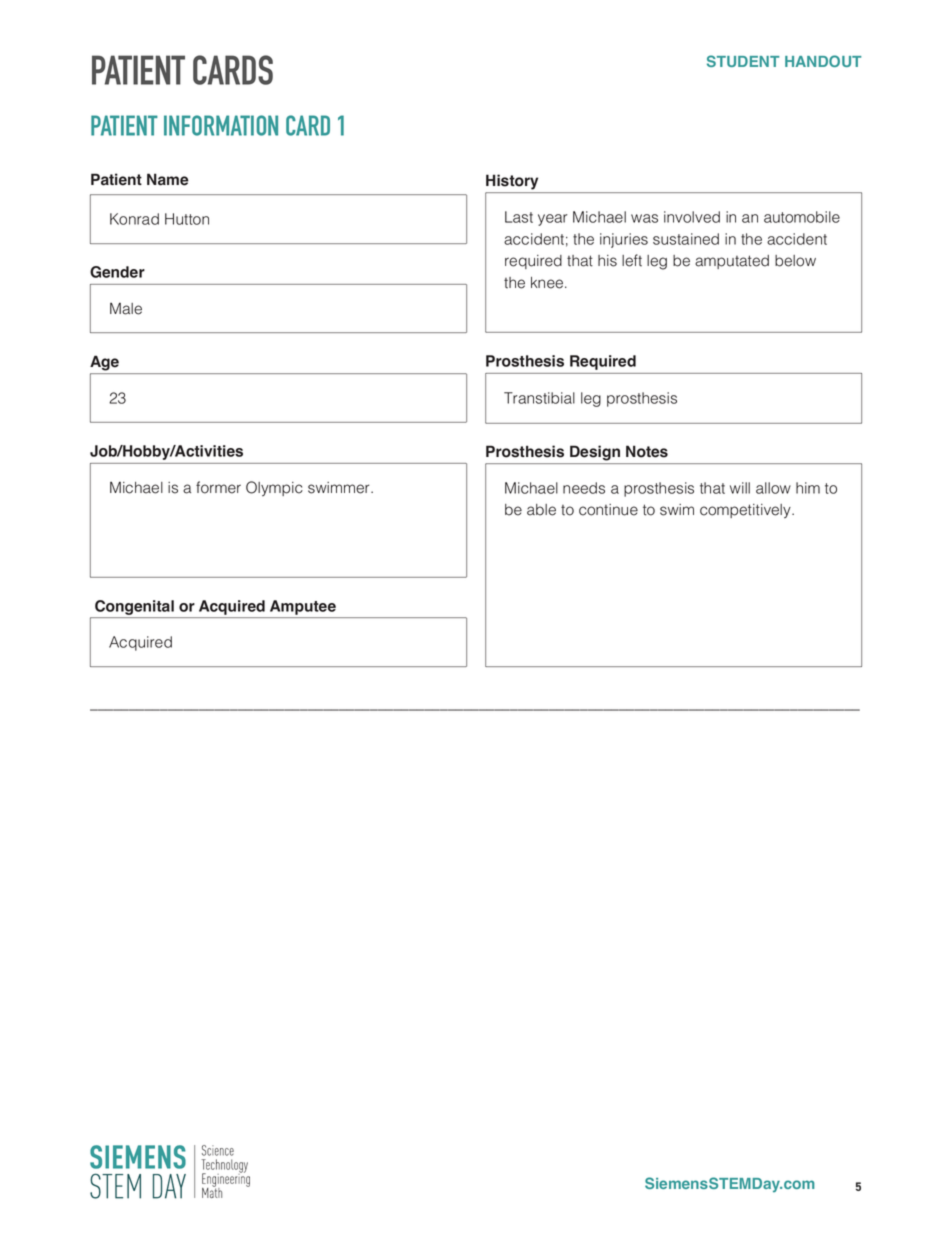  I want to click on STUDENT, so click(743, 61).
